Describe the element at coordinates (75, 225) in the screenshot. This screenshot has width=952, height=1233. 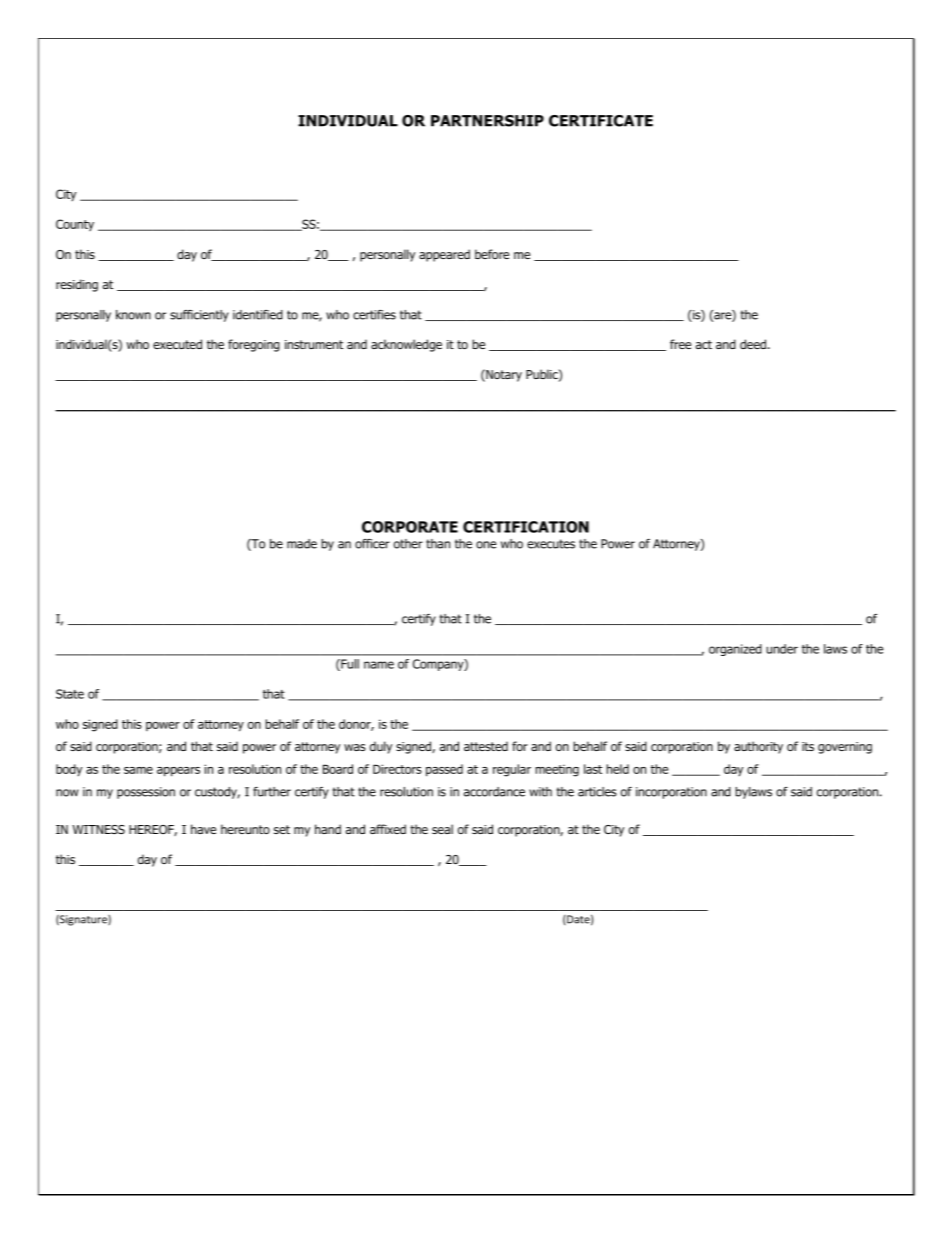
I see `County` at that location.
